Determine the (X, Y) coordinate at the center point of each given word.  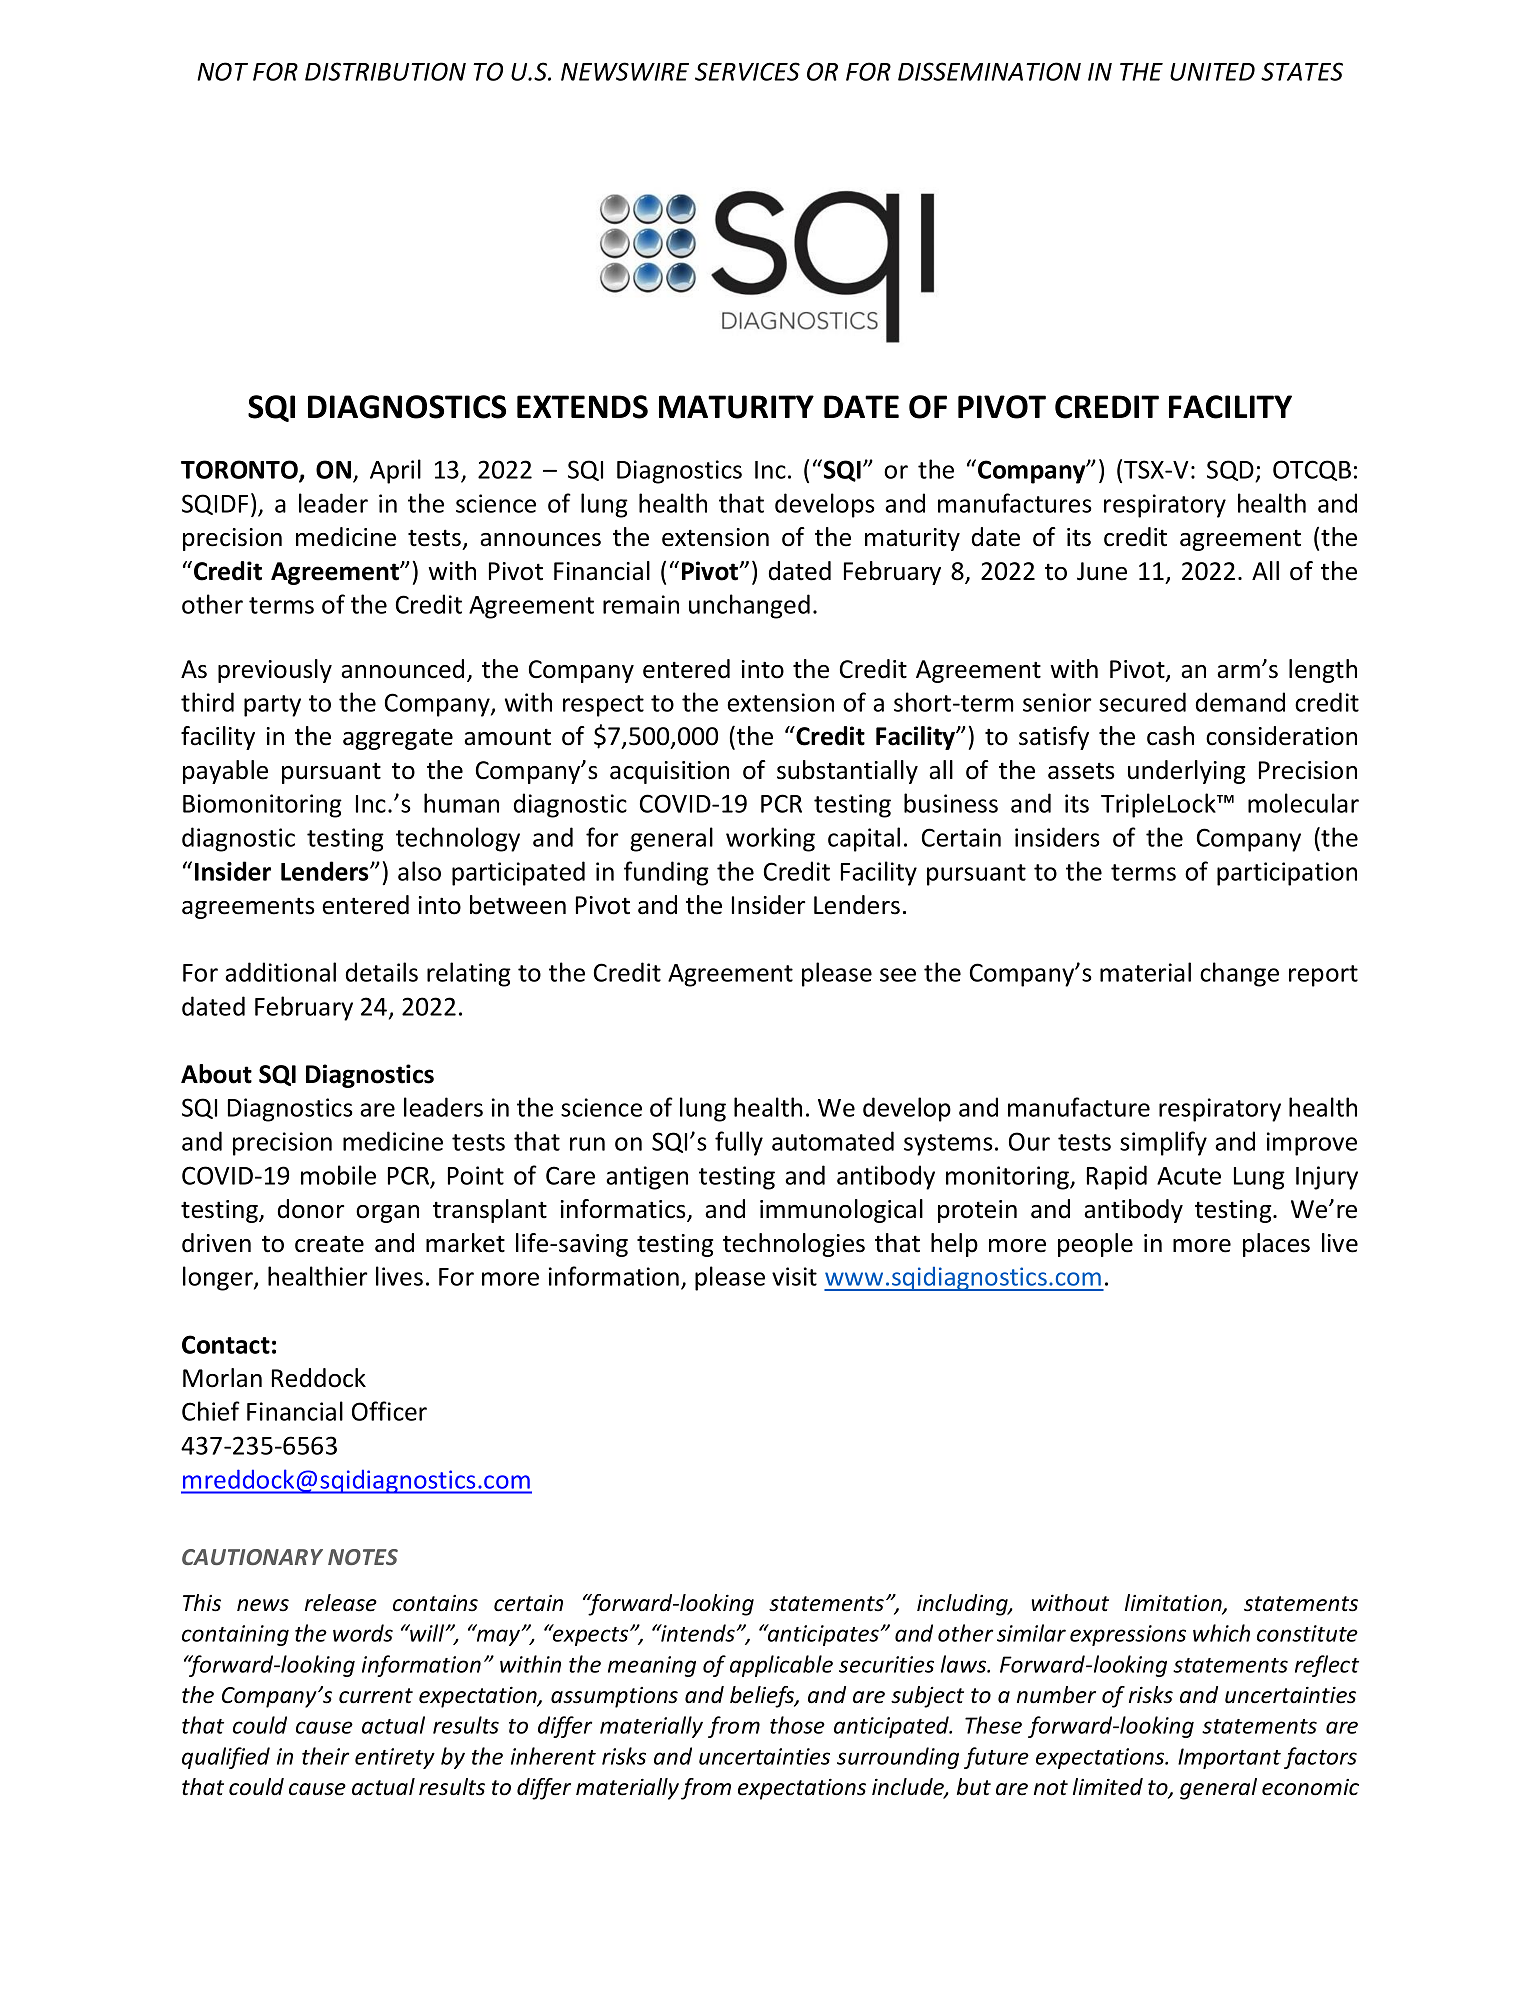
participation (1287, 874)
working (770, 839)
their (325, 1756)
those (797, 1725)
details (382, 972)
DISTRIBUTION (385, 71)
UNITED (1212, 72)
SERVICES (747, 71)
